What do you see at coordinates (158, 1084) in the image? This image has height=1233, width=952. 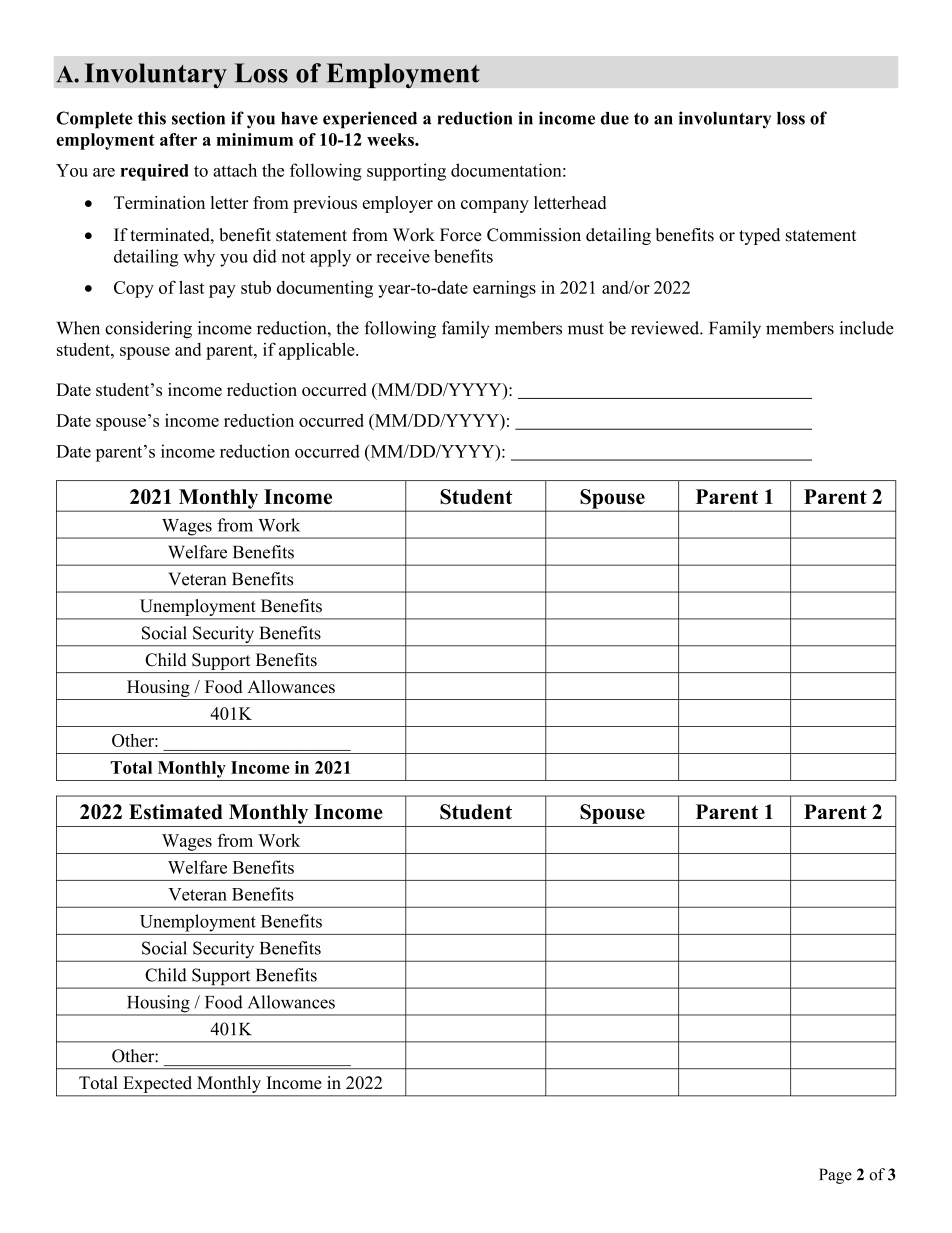 I see `Expected` at bounding box center [158, 1084].
